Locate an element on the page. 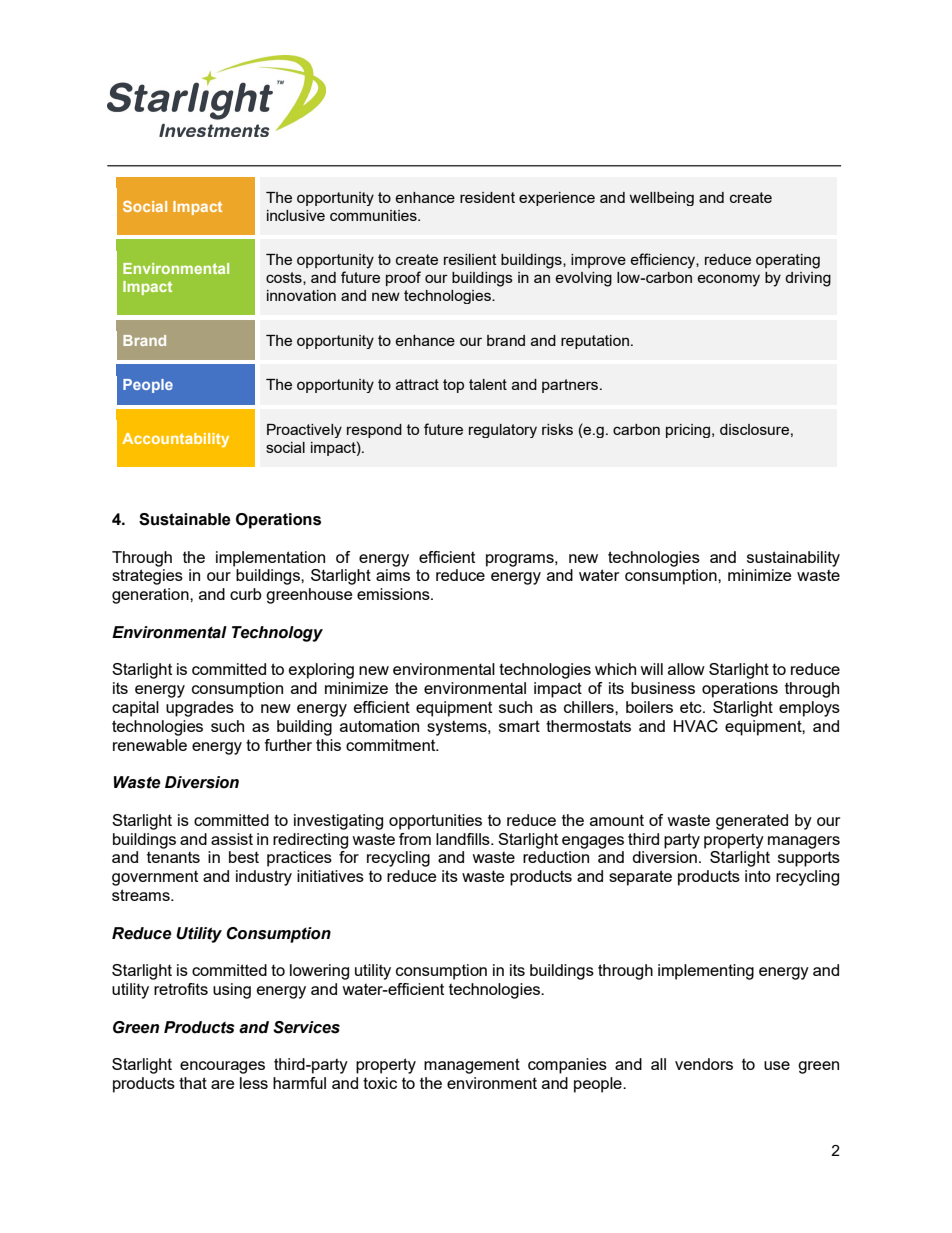 The height and width of the image is (1233, 952). wellbeing is located at coordinates (662, 199).
